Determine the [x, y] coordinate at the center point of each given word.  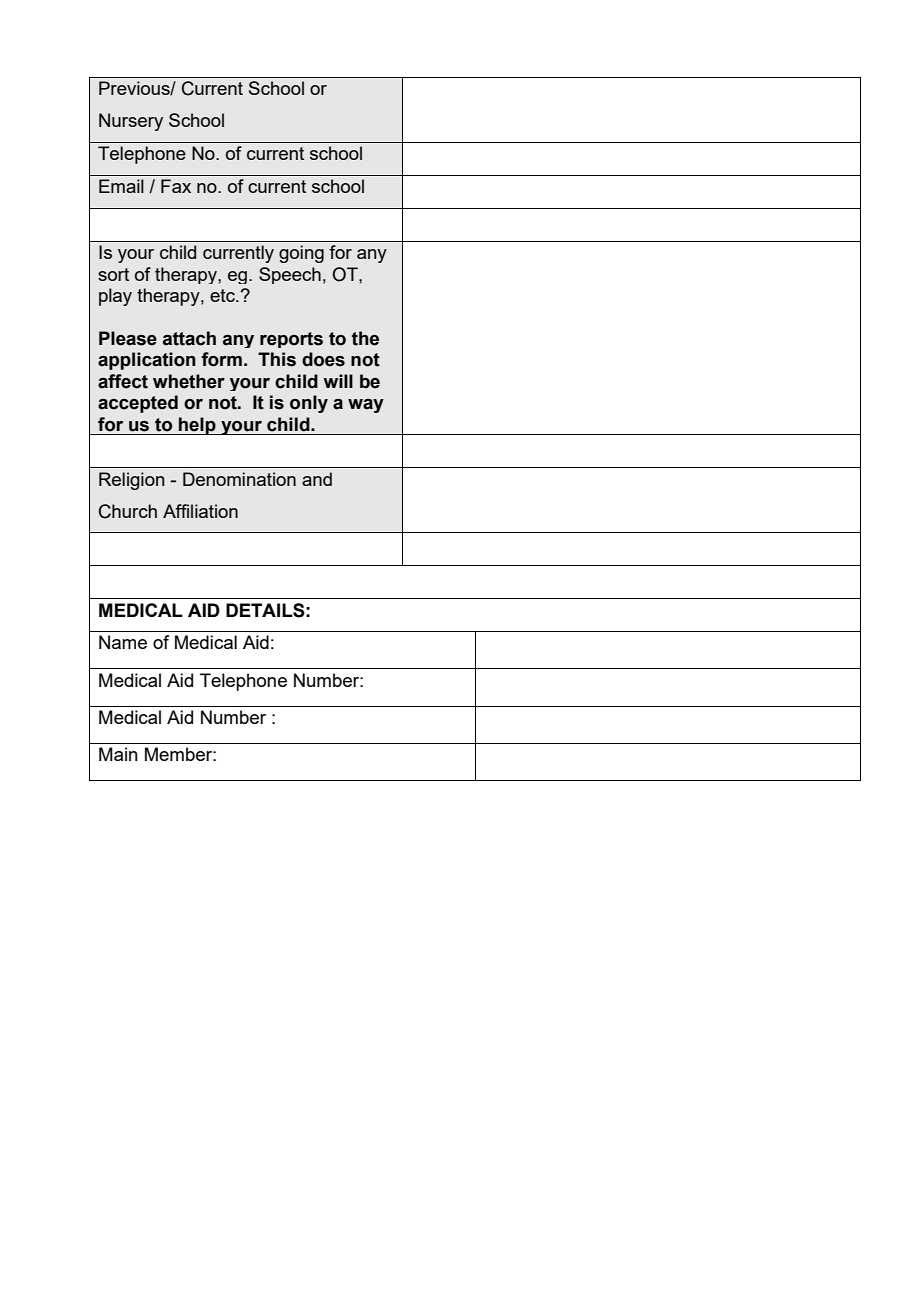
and [317, 479]
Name [123, 642]
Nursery [131, 122]
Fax [176, 186]
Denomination [239, 479]
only [309, 404]
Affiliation [200, 511]
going [301, 254]
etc [223, 295]
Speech [290, 275]
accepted [138, 404]
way [366, 406]
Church [128, 511]
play [115, 297]
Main [118, 754]
